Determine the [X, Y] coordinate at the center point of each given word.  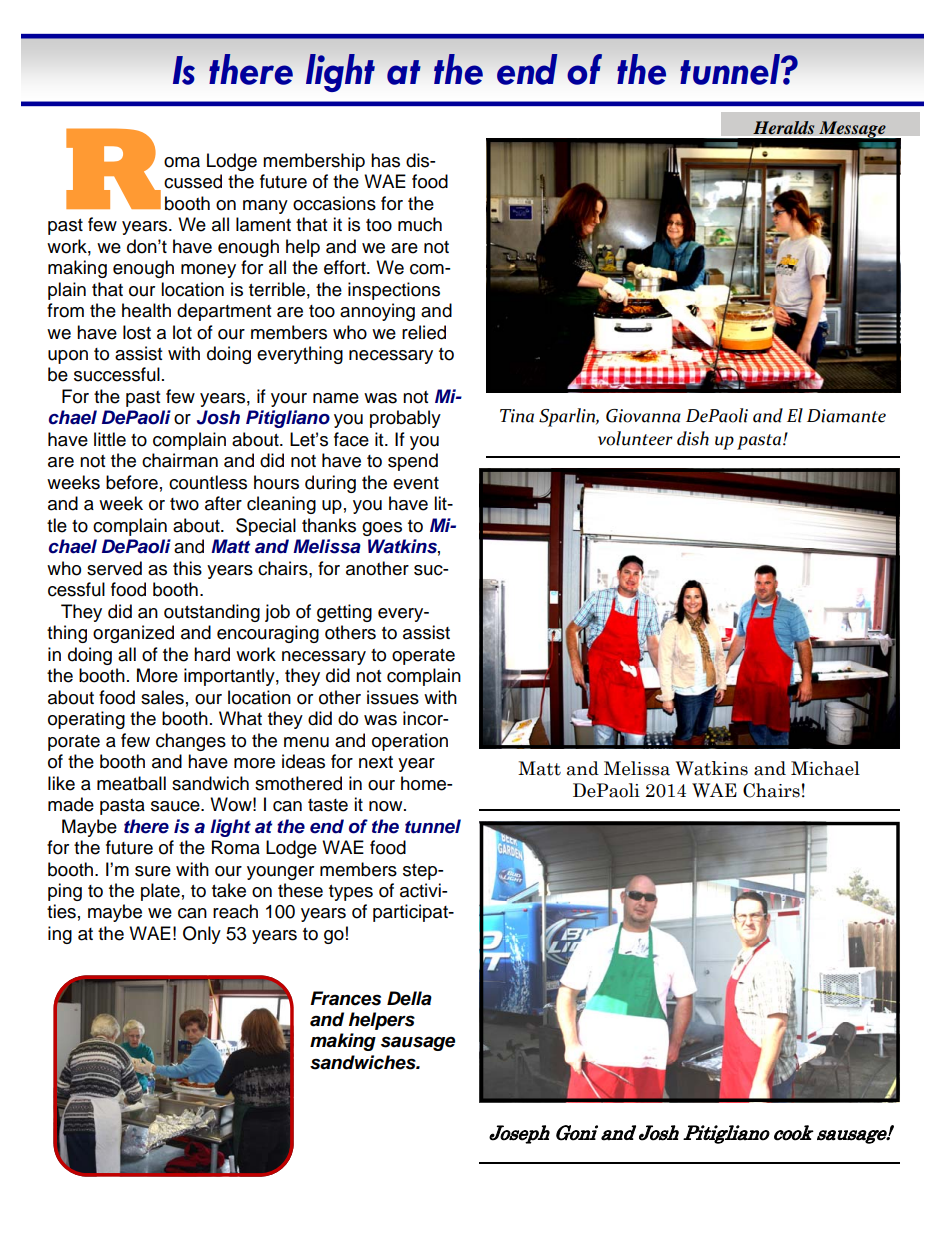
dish [693, 438]
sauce [176, 806]
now [387, 806]
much [420, 224]
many [265, 207]
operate [423, 657]
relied [424, 332]
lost [137, 332]
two [184, 504]
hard [212, 654]
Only [202, 935]
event [416, 483]
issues [393, 697]
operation [410, 742]
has [385, 160]
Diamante [846, 416]
